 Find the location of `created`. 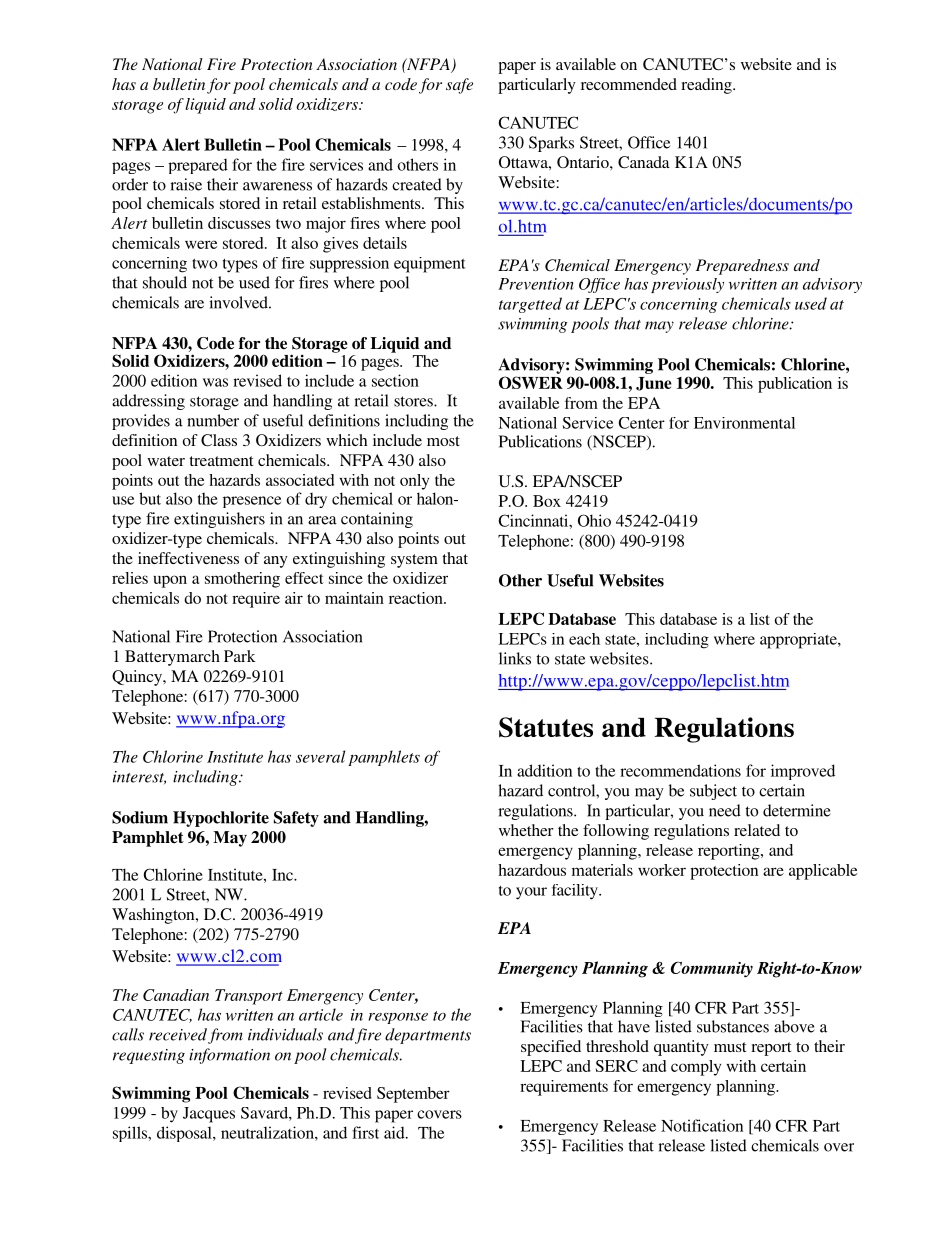

created is located at coordinates (417, 184).
